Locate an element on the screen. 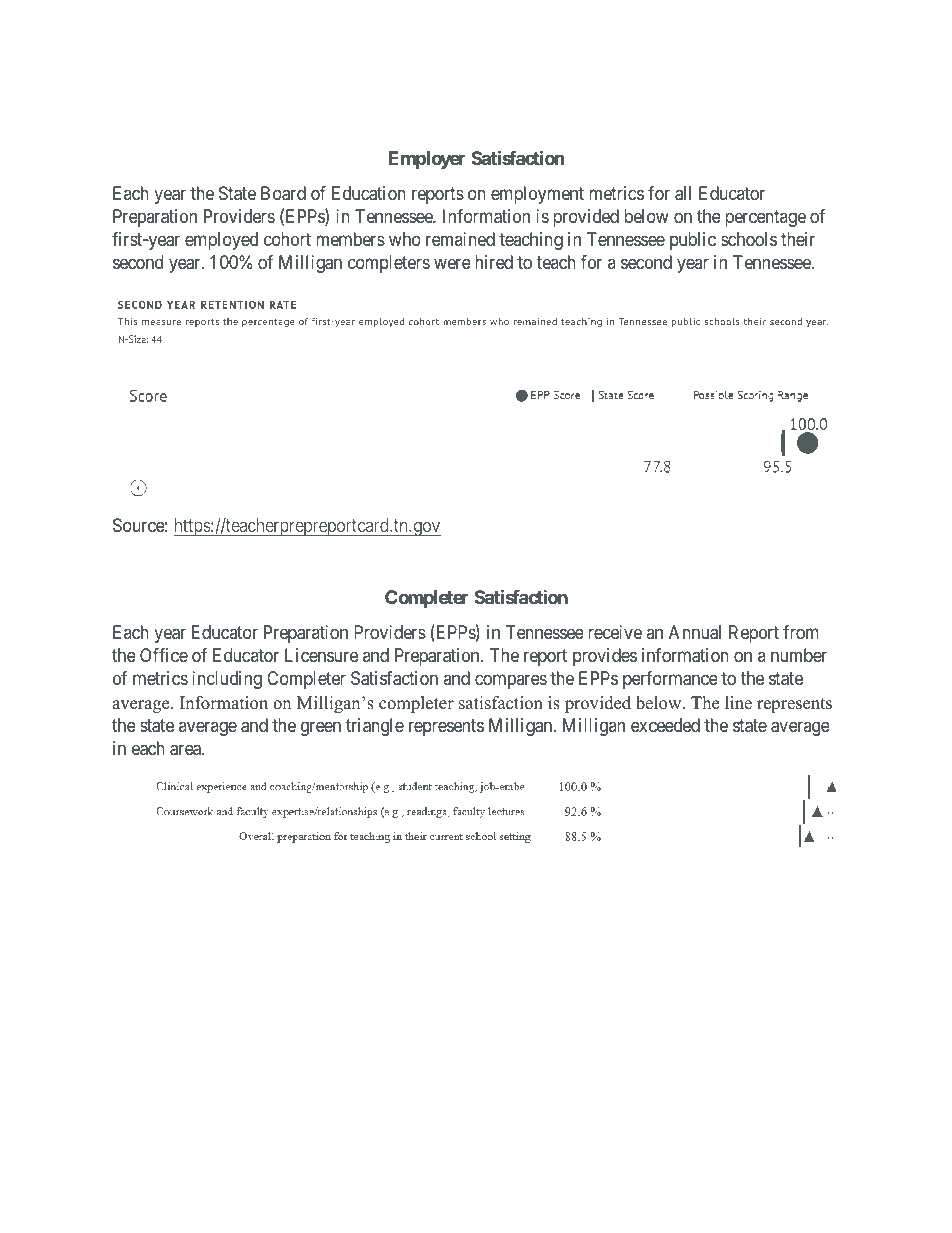 The height and width of the screenshot is (1233, 952). receive is located at coordinates (615, 632).
